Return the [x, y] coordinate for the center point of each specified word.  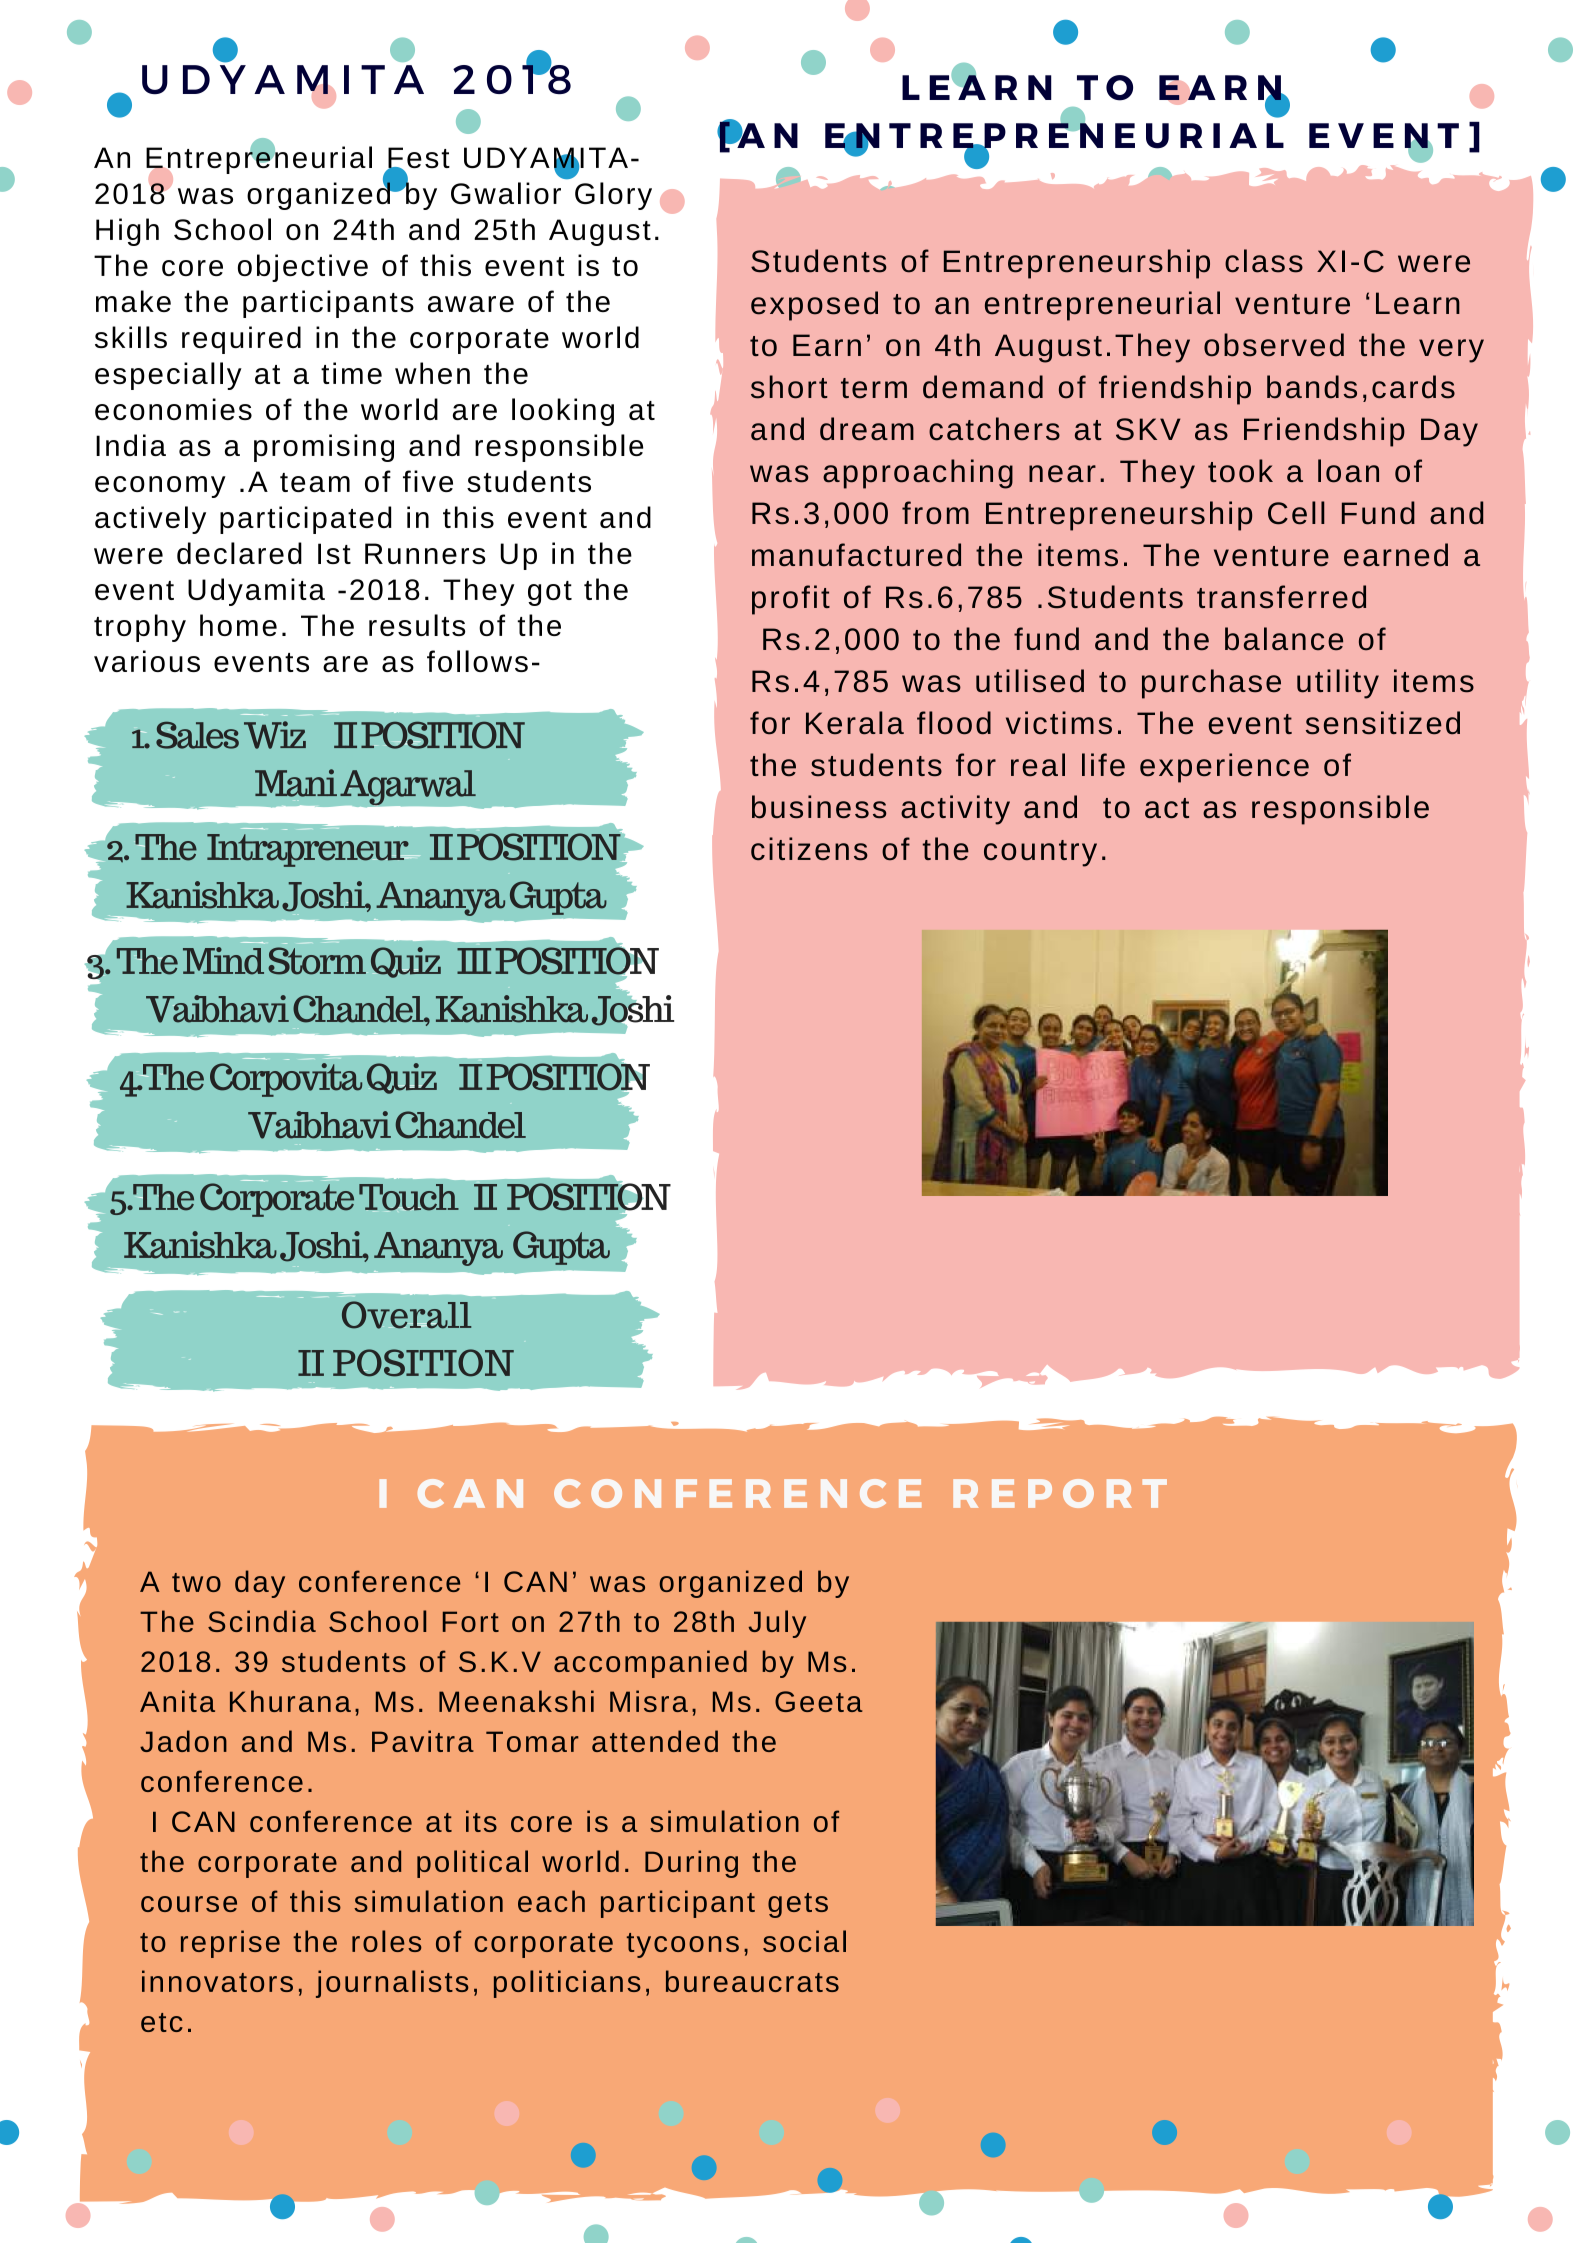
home [238, 625]
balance [1284, 639]
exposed [814, 306]
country [1040, 853]
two [196, 1582]
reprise [230, 1944]
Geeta [819, 1701]
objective [303, 268]
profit [791, 600]
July [777, 1624]
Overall [406, 1315]
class [1264, 261]
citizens [809, 849]
